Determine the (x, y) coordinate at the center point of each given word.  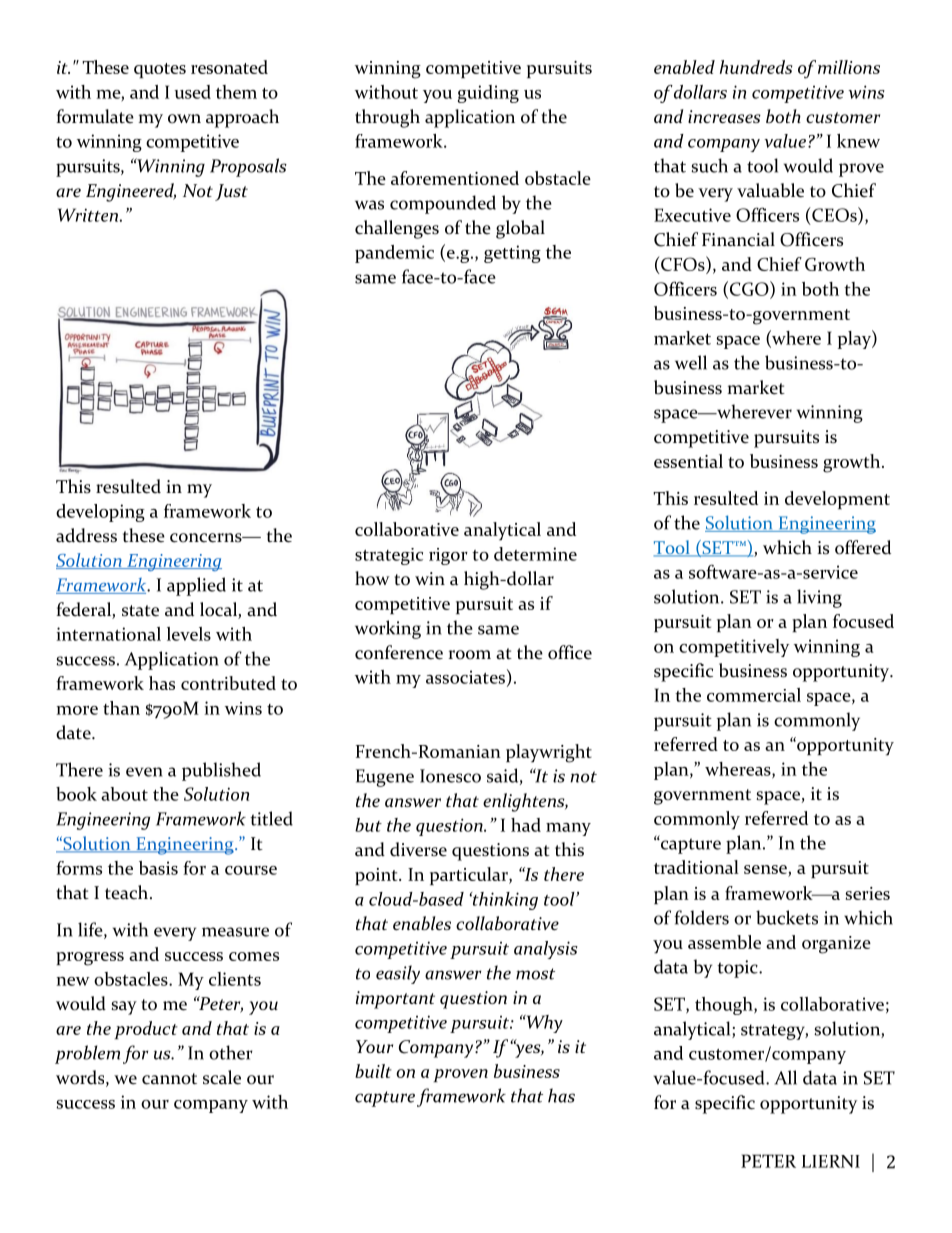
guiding (488, 94)
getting (512, 254)
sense (766, 871)
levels (189, 634)
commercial (754, 695)
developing (100, 513)
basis (158, 868)
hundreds (756, 67)
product (146, 1030)
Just (231, 192)
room (470, 655)
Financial (738, 239)
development (837, 500)
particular (470, 876)
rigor (448, 556)
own (184, 119)
